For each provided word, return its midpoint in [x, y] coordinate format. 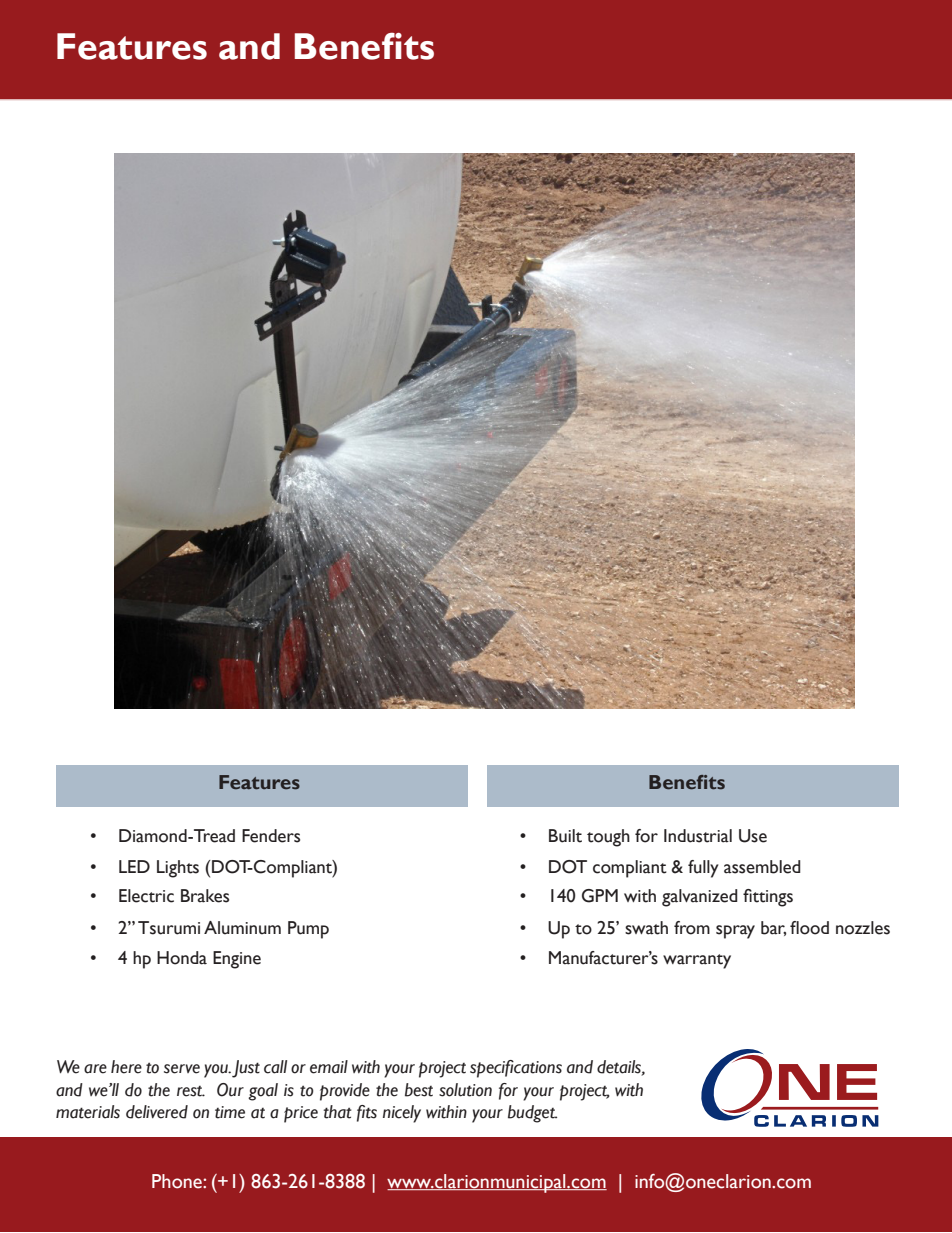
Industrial [698, 836]
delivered [157, 1112]
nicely [402, 1114]
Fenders [271, 836]
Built [565, 836]
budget [532, 1114]
